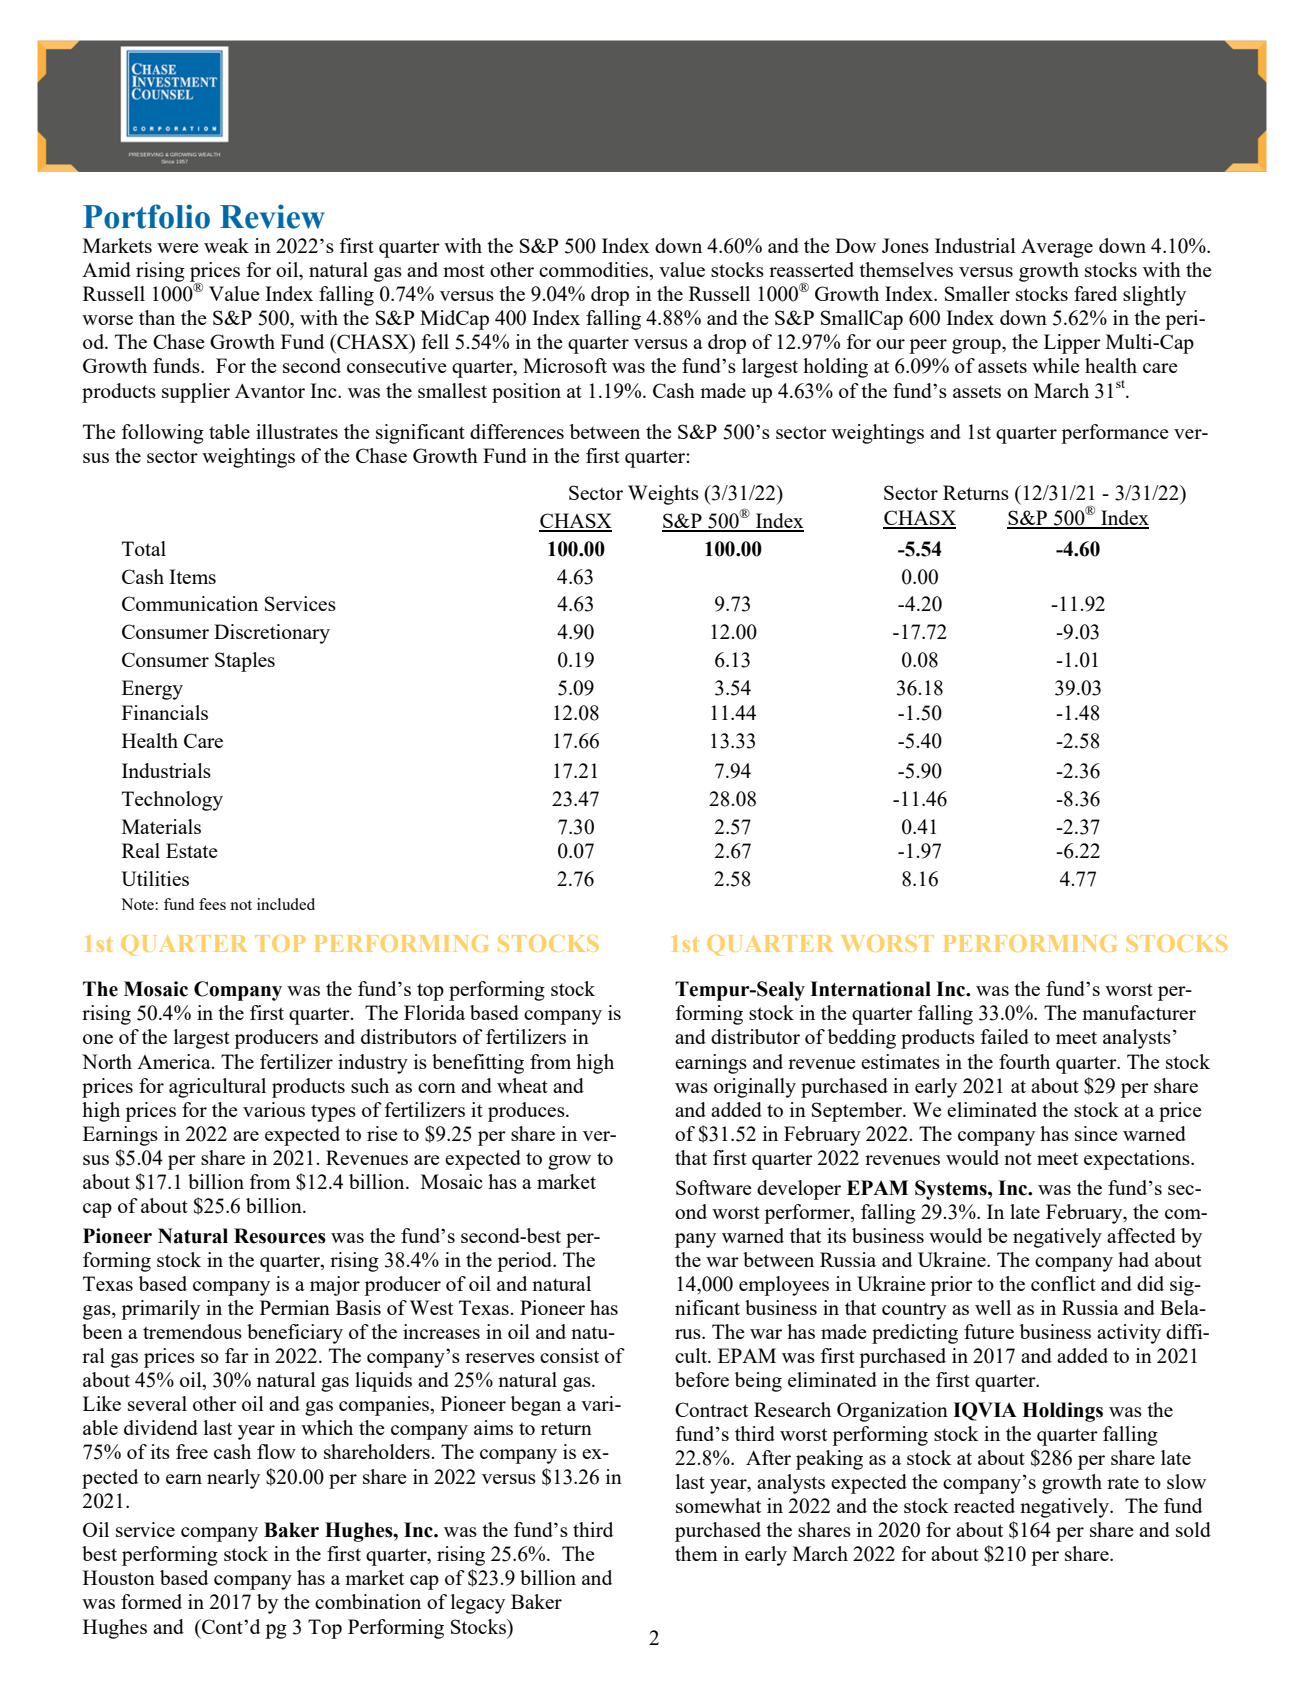 This screenshot has height=1683, width=1301. Describe the element at coordinates (714, 1187) in the screenshot. I see `Software` at that location.
